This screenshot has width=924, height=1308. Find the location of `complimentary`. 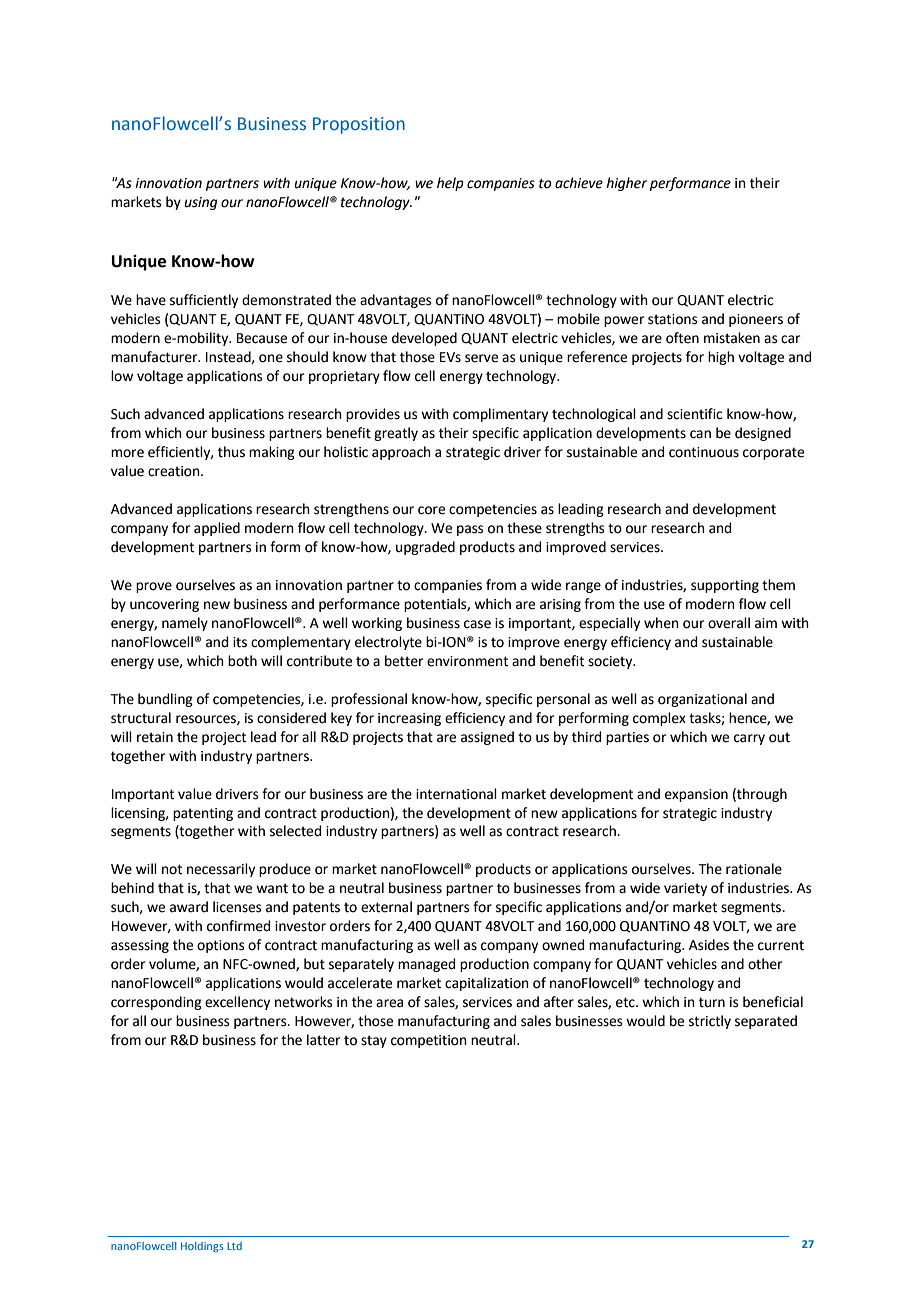

complimentary is located at coordinates (500, 415).
